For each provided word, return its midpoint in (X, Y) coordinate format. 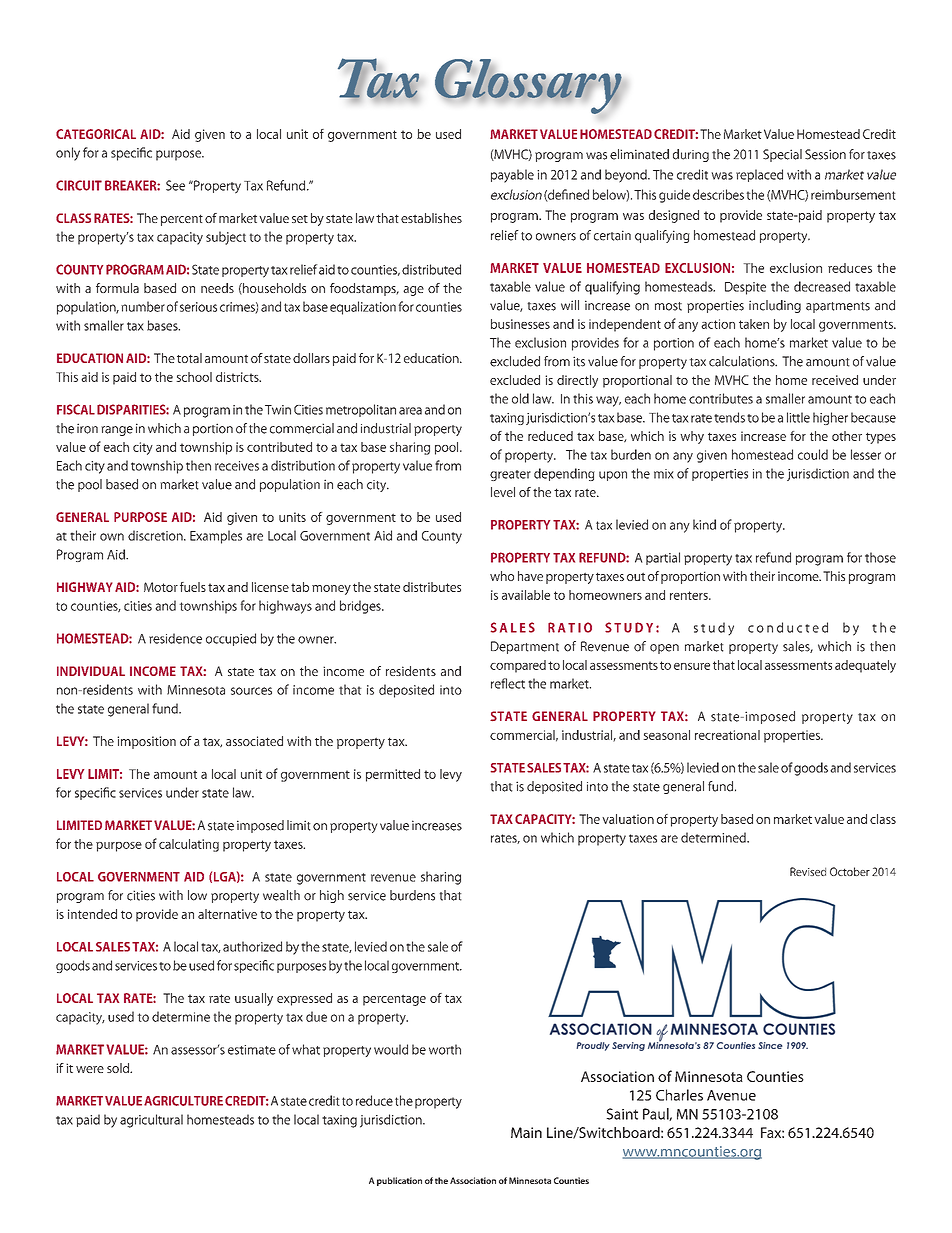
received (835, 380)
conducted (788, 627)
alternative (227, 914)
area (410, 411)
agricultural (151, 1121)
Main (526, 1132)
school (194, 377)
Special (782, 155)
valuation (628, 819)
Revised (808, 871)
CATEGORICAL (96, 134)
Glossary (529, 86)
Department (525, 647)
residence (175, 638)
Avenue (731, 1095)
